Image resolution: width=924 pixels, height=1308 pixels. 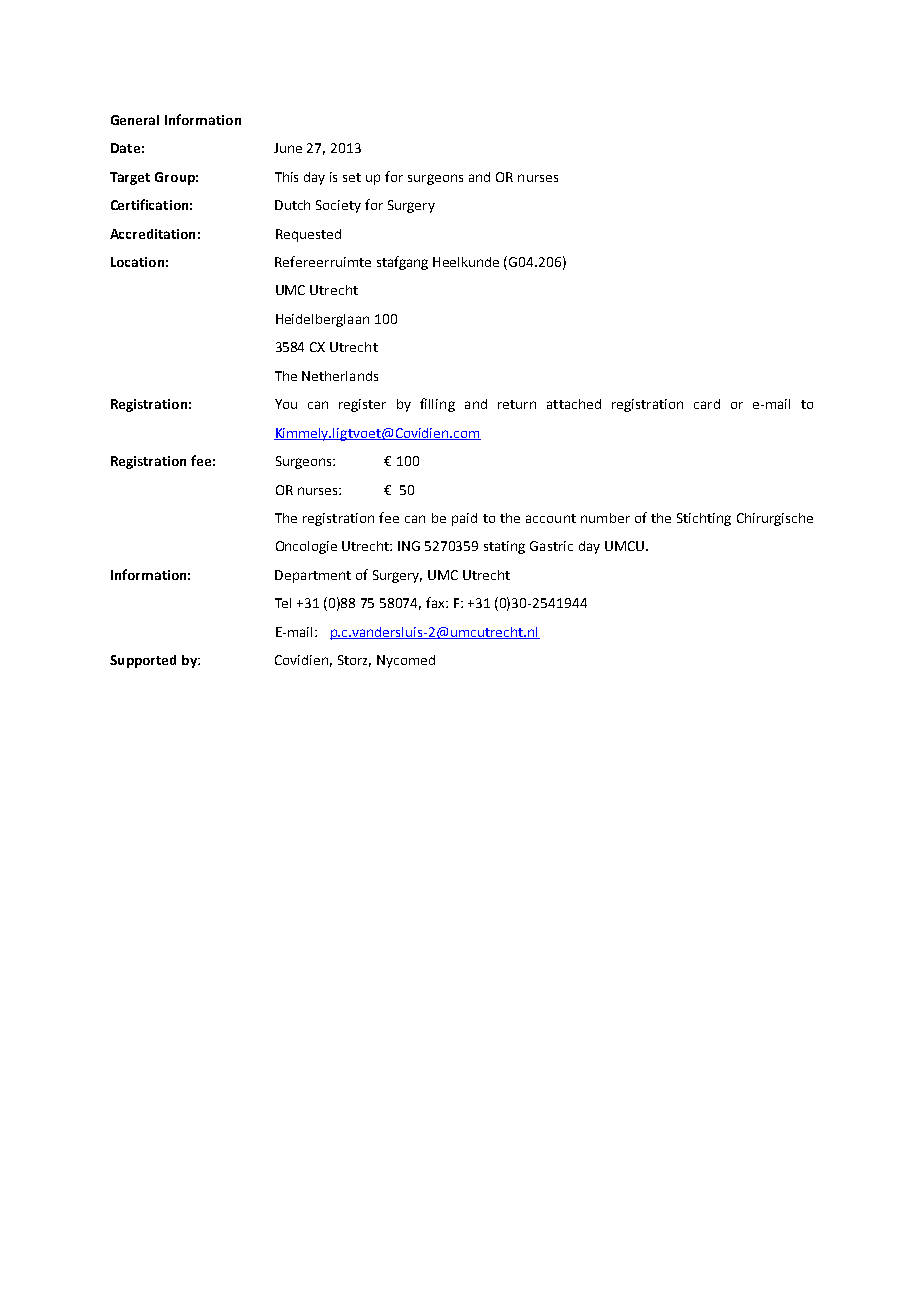 I want to click on attached, so click(x=574, y=404).
